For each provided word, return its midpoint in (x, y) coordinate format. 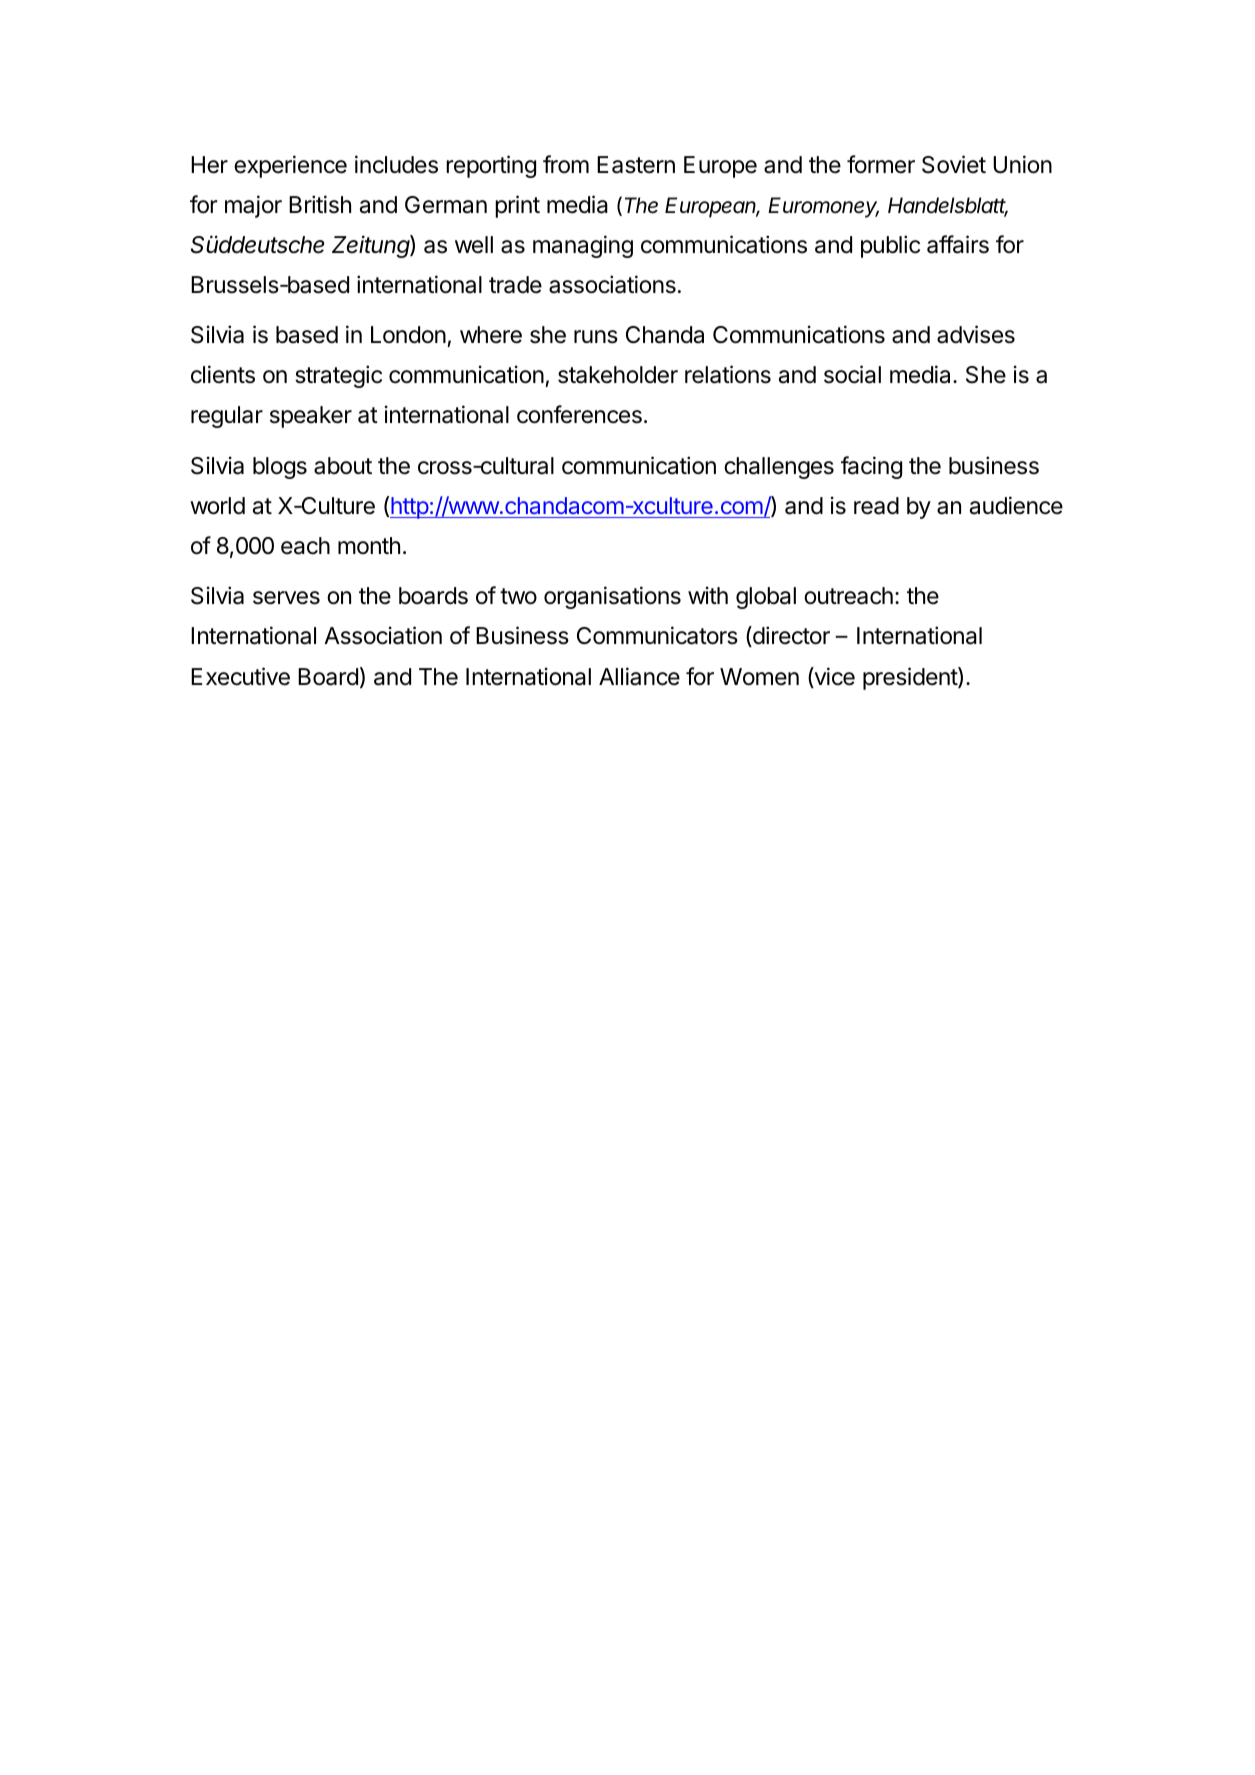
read (876, 506)
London (408, 335)
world (217, 506)
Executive (240, 676)
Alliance (639, 676)
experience (290, 166)
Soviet (954, 164)
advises (976, 334)
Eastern (636, 165)
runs (596, 337)
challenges (779, 468)
